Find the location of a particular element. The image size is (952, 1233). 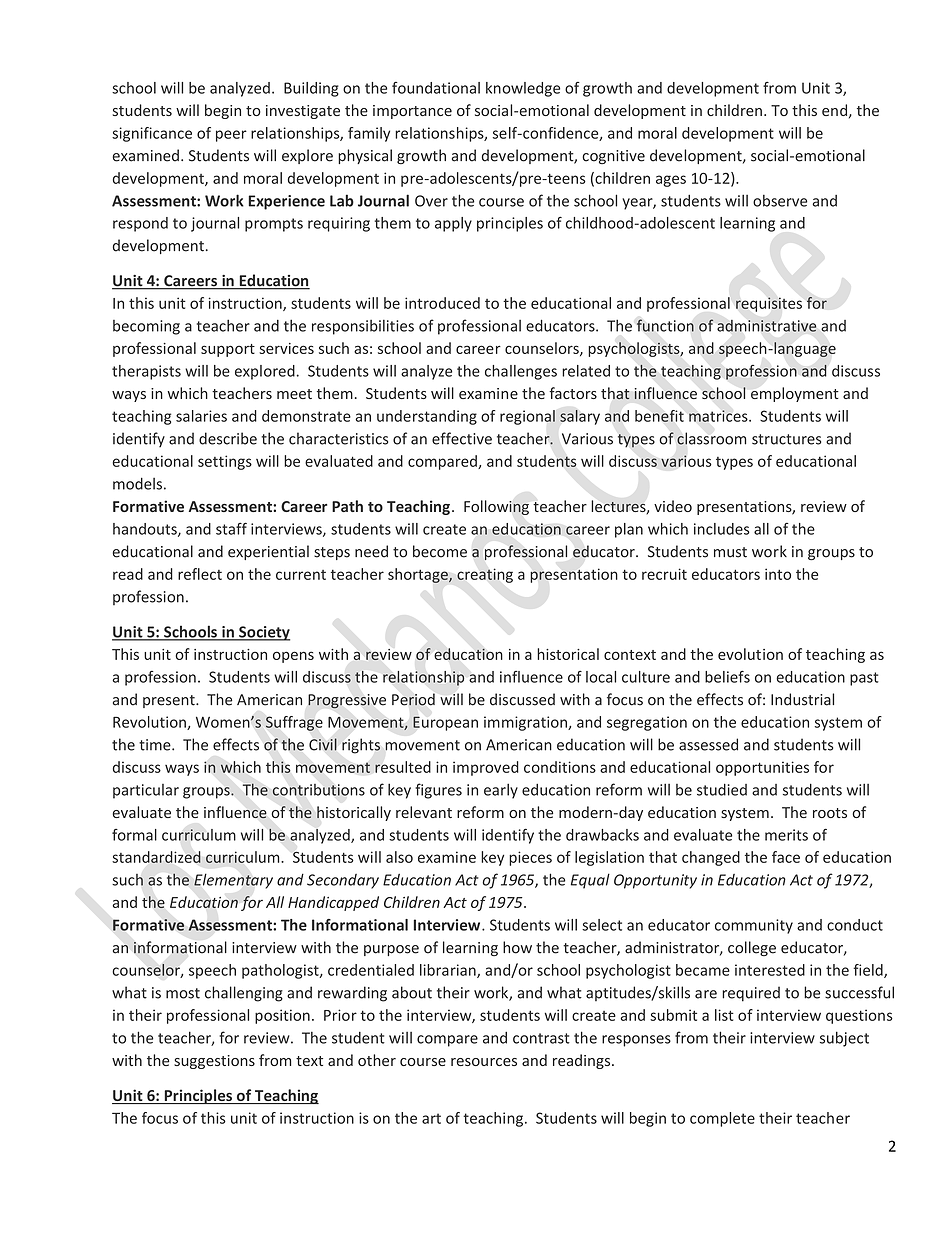

knowledge is located at coordinates (523, 89).
